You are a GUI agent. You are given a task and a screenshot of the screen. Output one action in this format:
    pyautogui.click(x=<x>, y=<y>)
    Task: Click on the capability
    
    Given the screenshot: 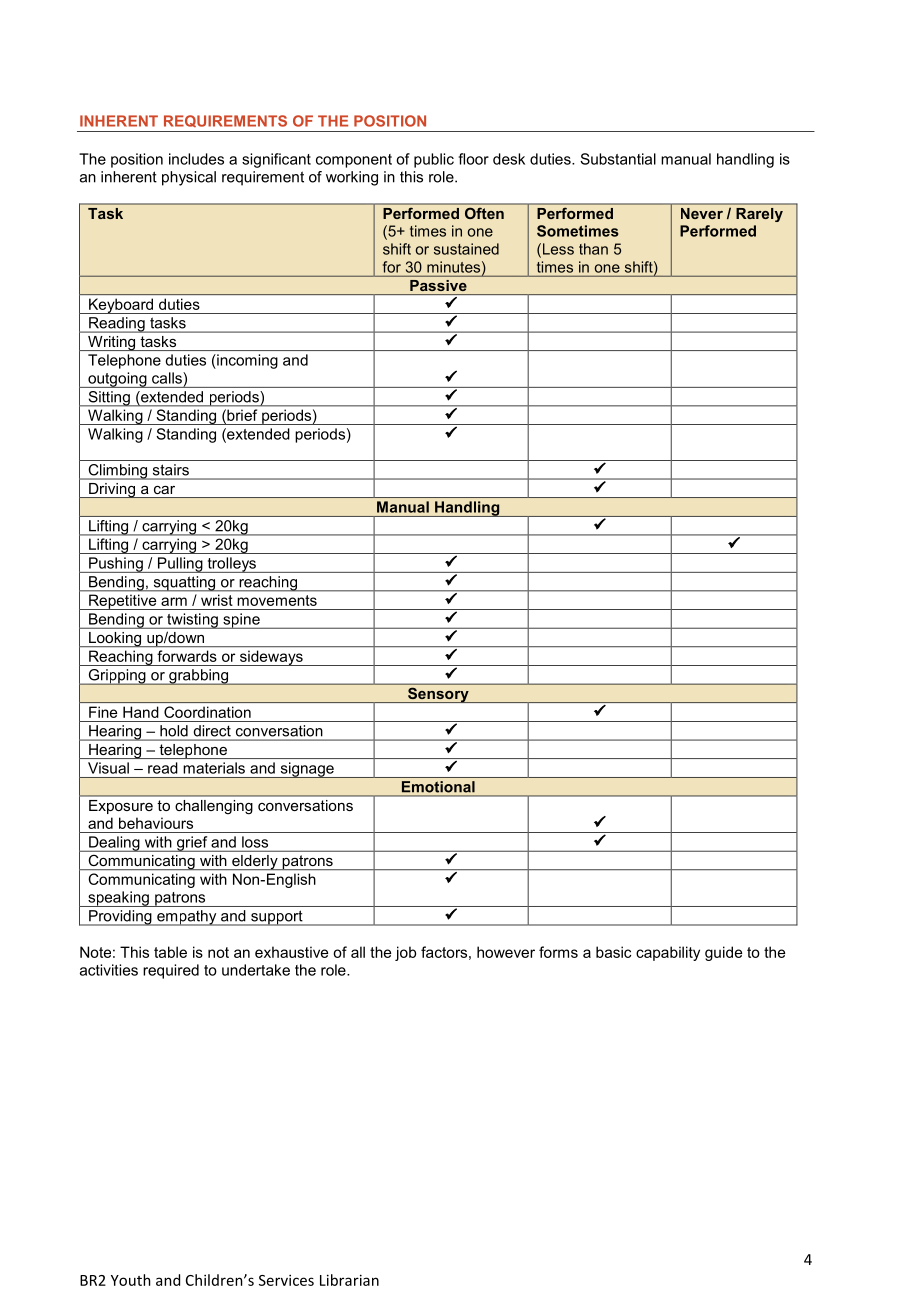 What is the action you would take?
    pyautogui.click(x=668, y=953)
